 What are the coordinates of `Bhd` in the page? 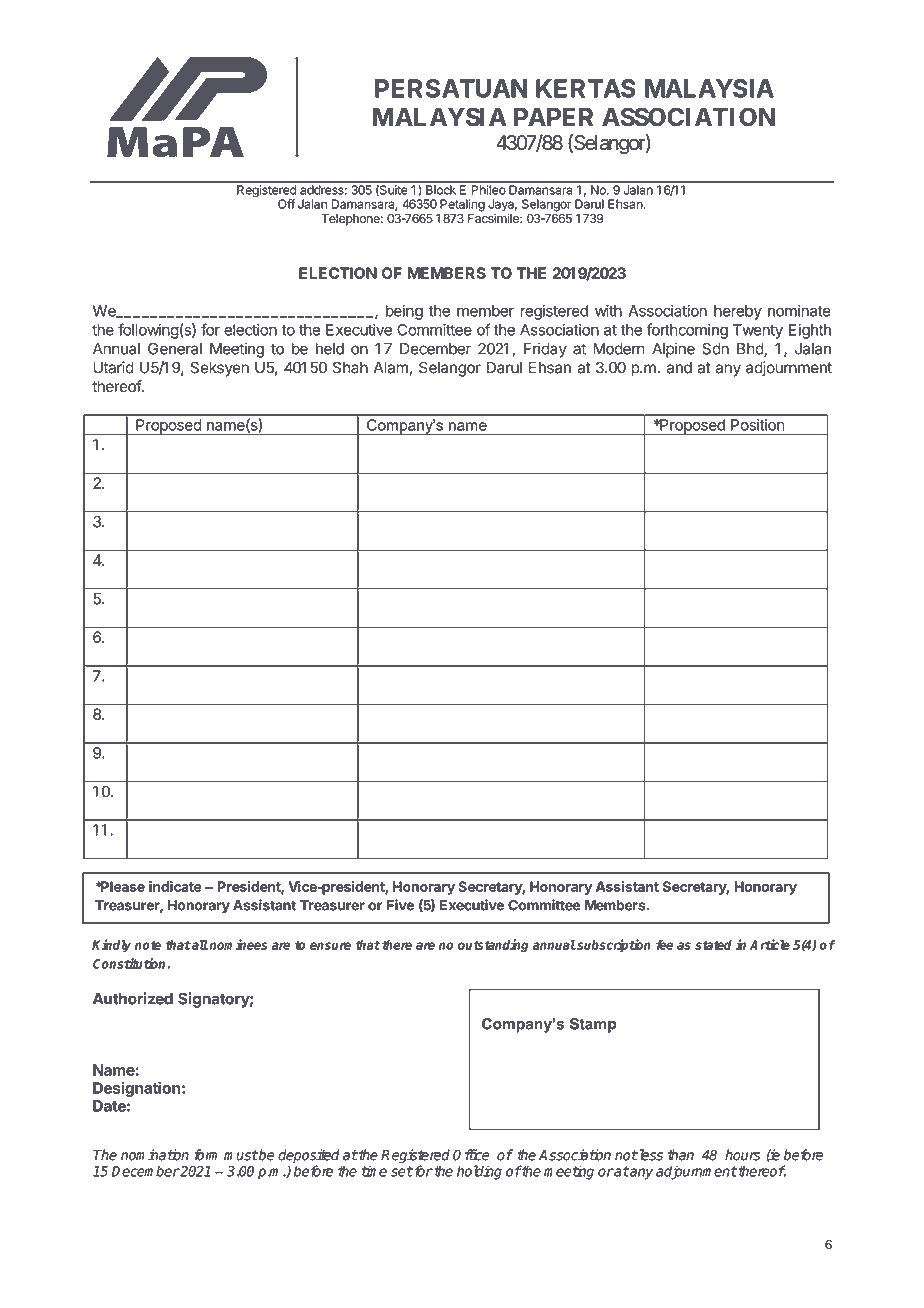 It's located at (751, 350).
